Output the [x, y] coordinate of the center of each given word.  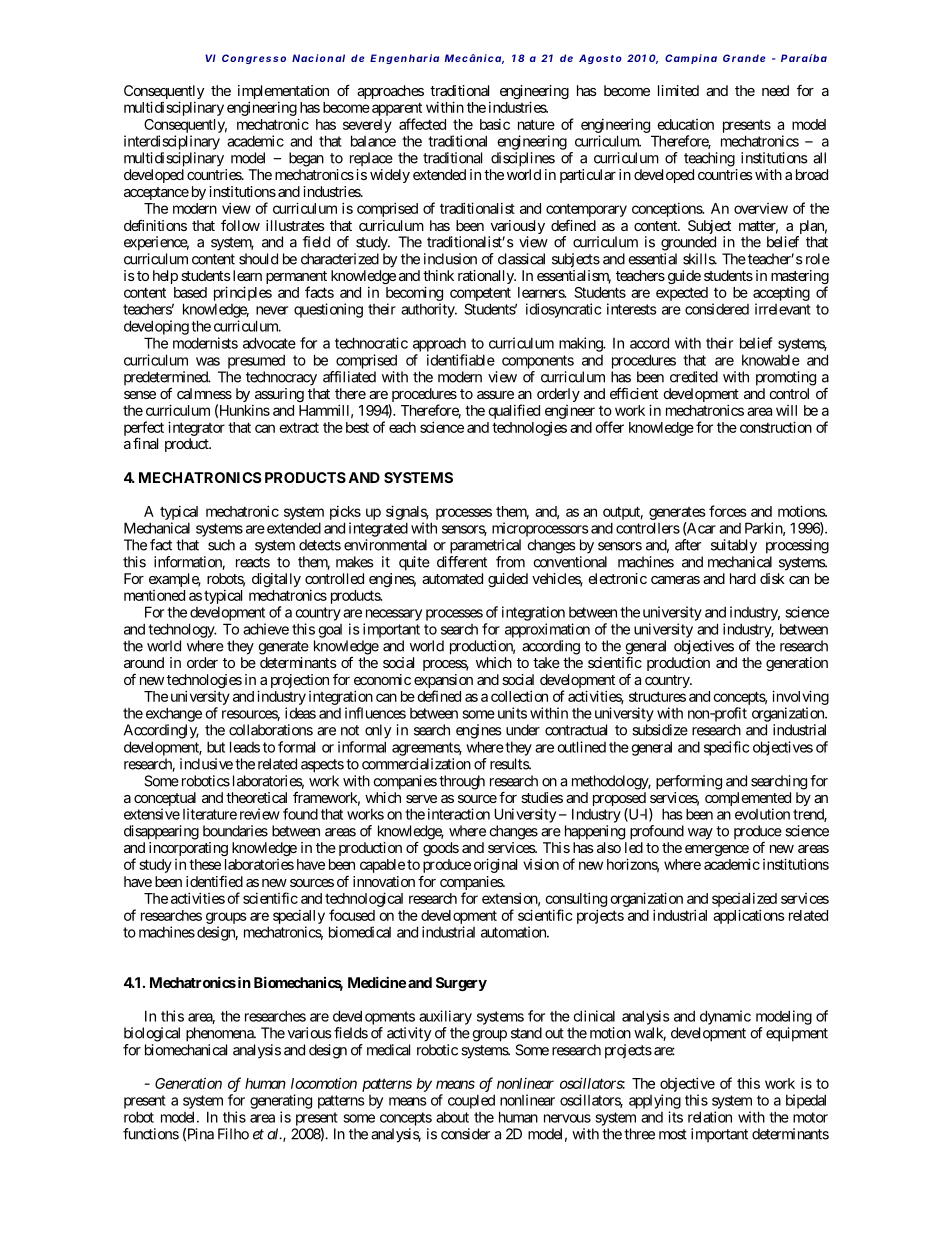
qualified [514, 411]
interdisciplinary [172, 142]
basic [495, 124]
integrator [196, 428]
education [685, 124]
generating [281, 1101]
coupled [471, 1101]
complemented [748, 800]
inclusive [206, 764]
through [462, 782]
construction [776, 427]
